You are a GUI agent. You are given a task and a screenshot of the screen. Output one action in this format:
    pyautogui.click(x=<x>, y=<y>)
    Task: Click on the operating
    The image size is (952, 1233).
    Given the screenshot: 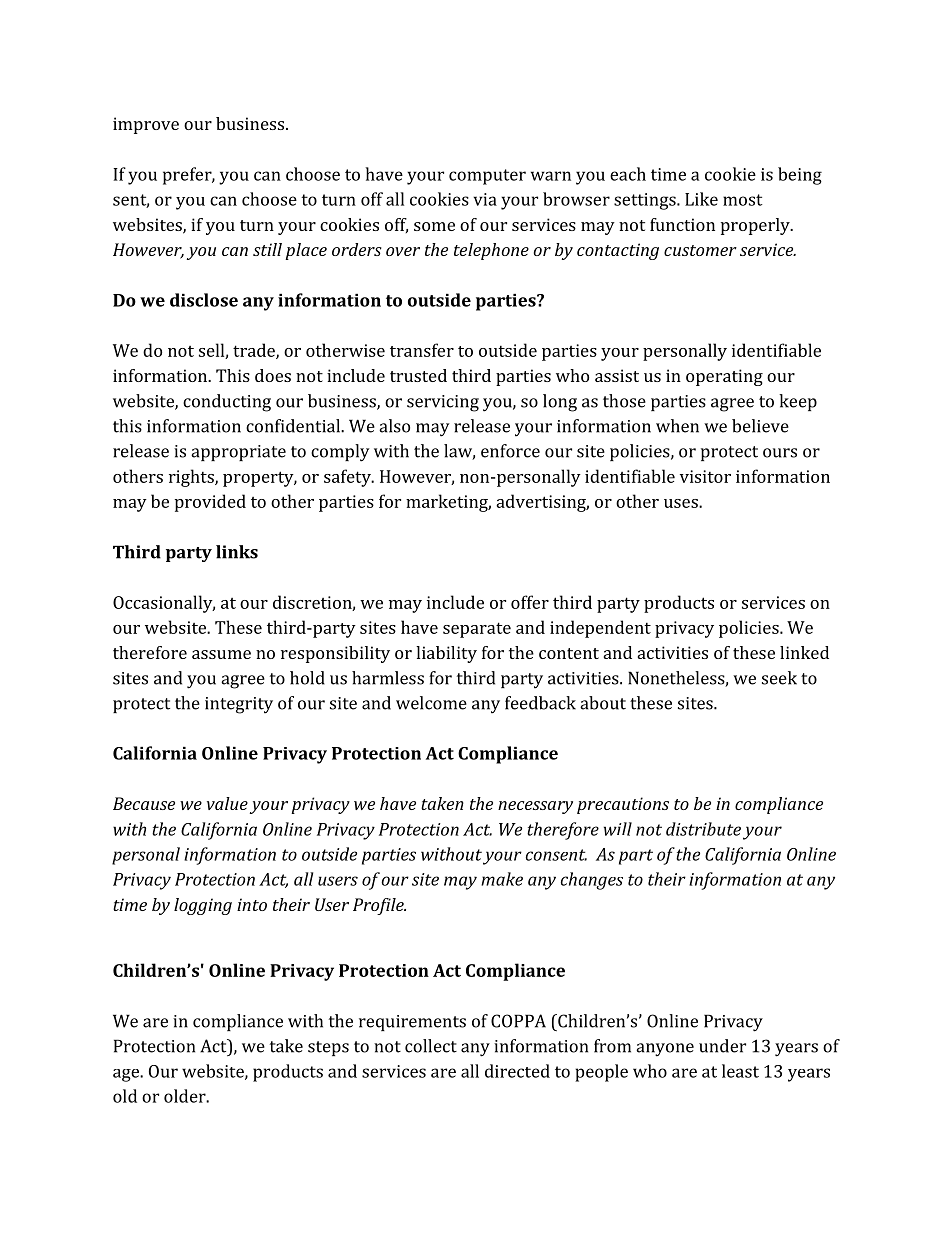 What is the action you would take?
    pyautogui.click(x=724, y=377)
